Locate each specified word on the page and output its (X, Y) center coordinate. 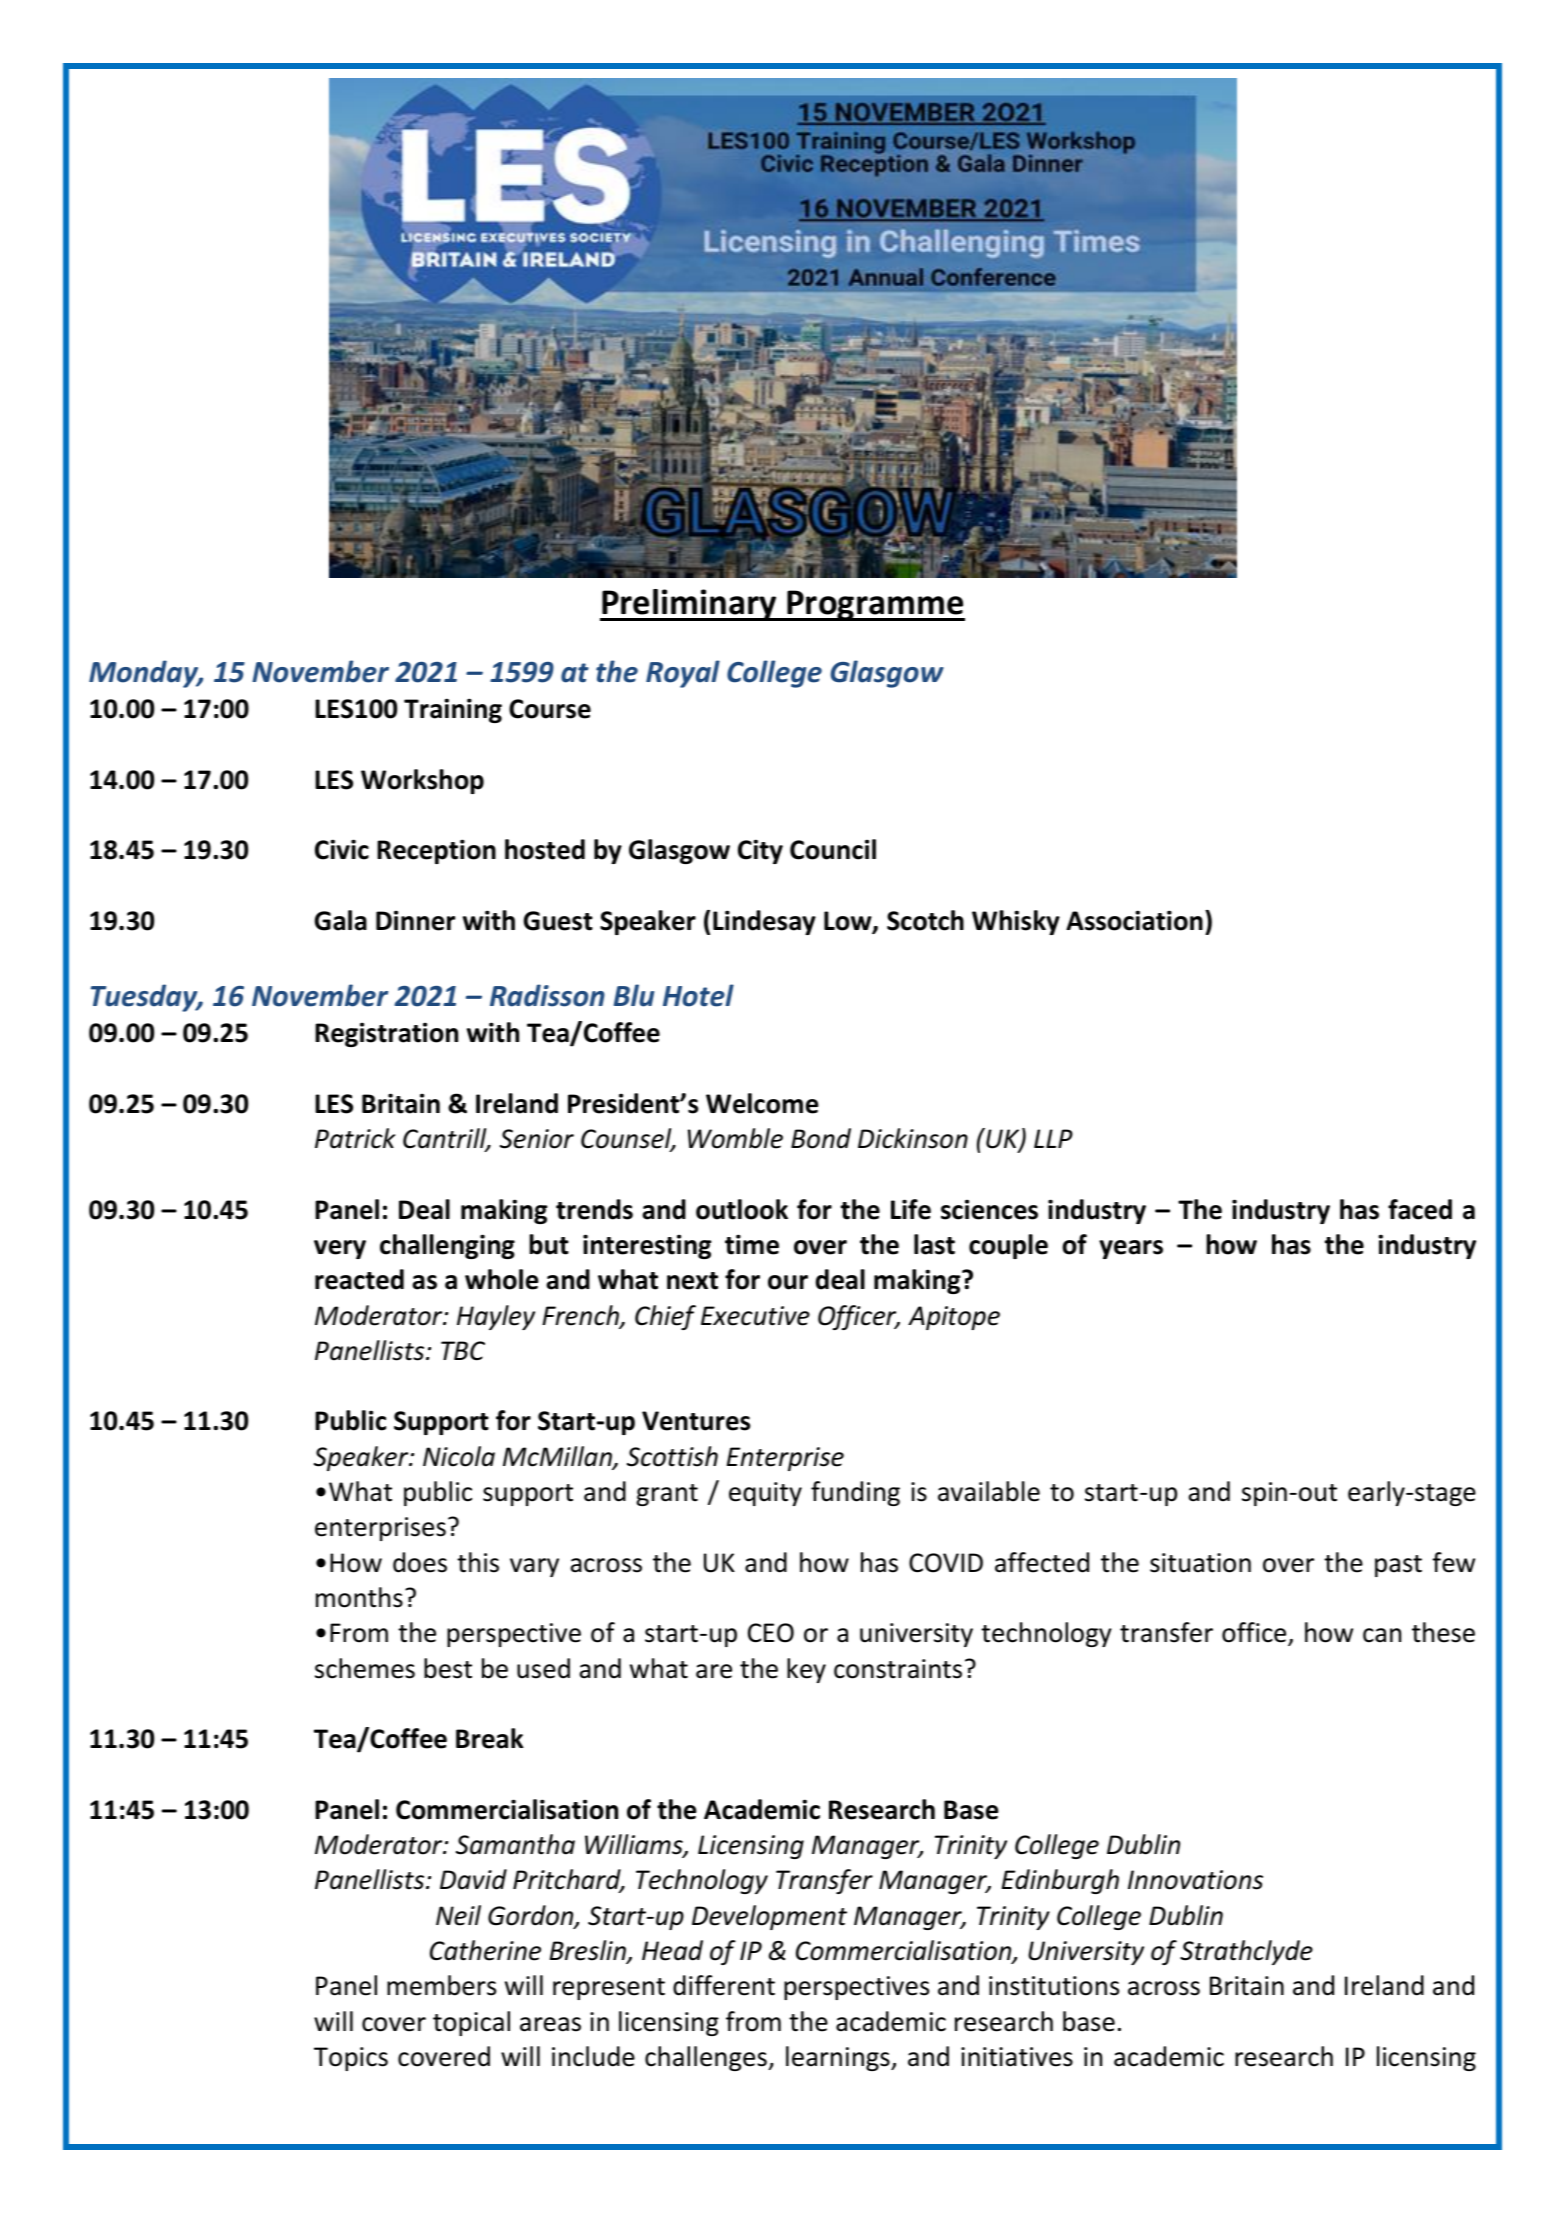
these (1443, 1632)
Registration (386, 1034)
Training (453, 710)
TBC (463, 1351)
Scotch (925, 920)
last (934, 1244)
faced (1420, 1209)
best (448, 1668)
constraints (898, 1669)
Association (1134, 920)
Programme (875, 605)
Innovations (1195, 1880)
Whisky (1016, 922)
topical (471, 2023)
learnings (839, 2058)
